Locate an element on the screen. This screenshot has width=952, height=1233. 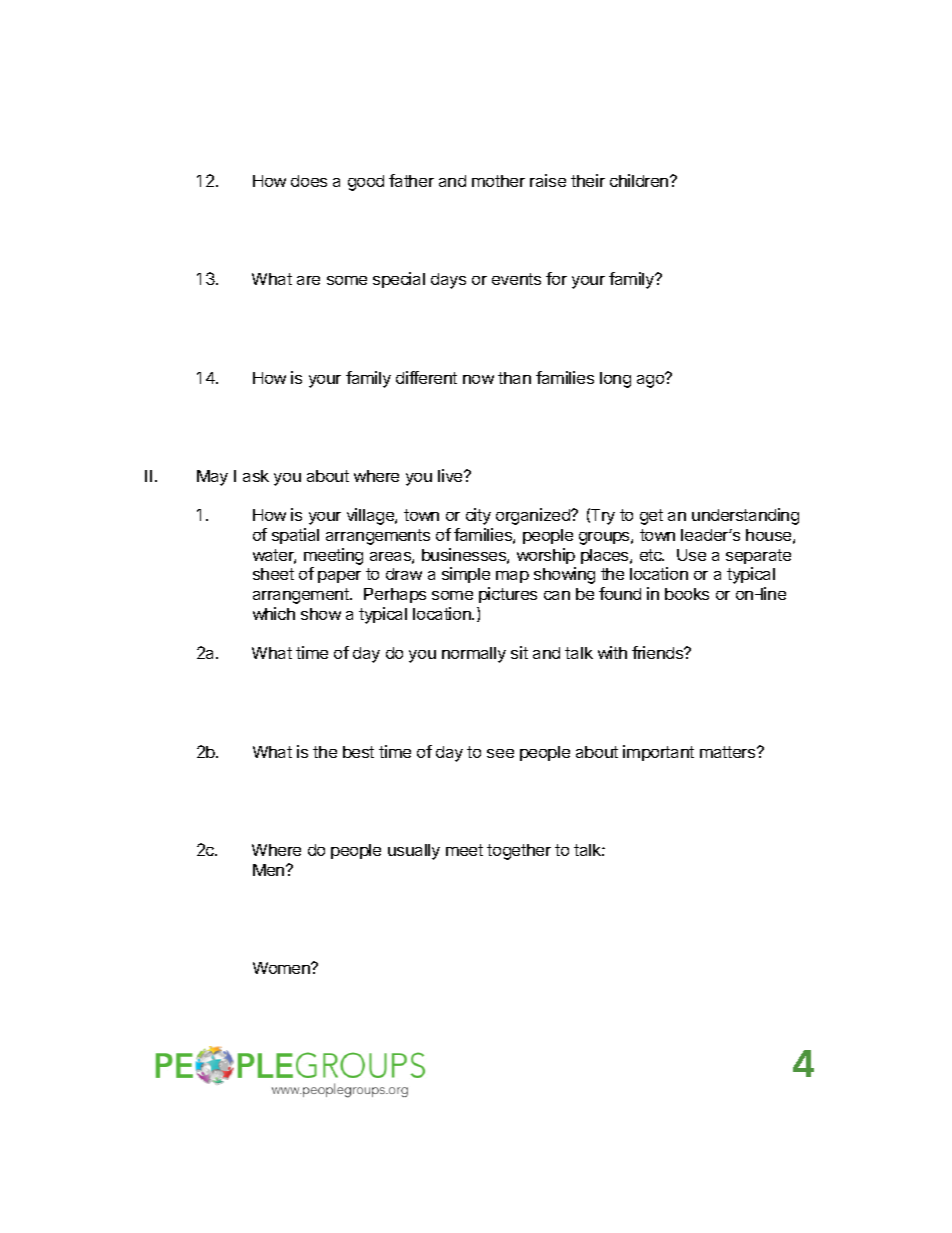
books is located at coordinates (687, 594).
